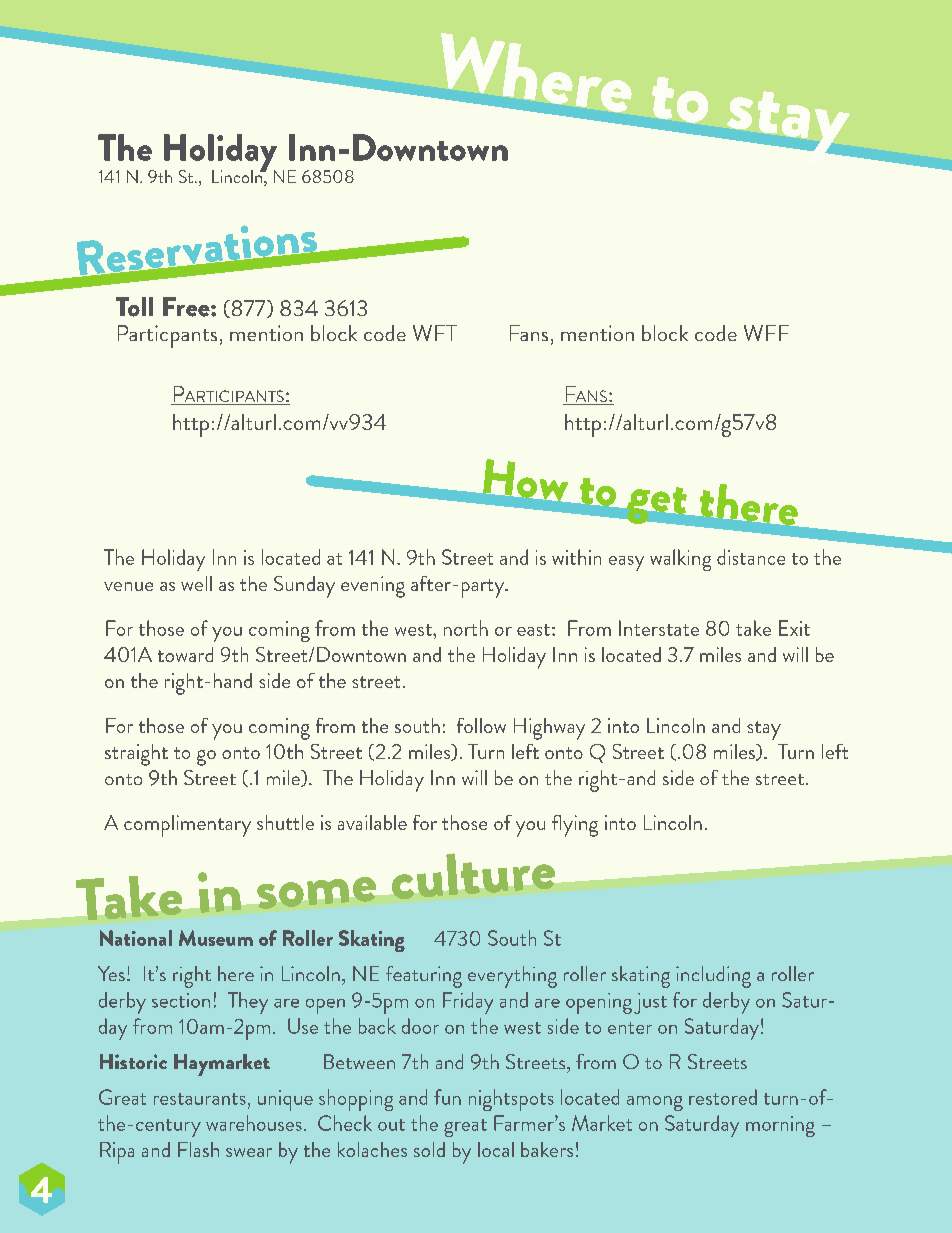 The height and width of the screenshot is (1233, 952). What do you see at coordinates (680, 560) in the screenshot?
I see `walking` at bounding box center [680, 560].
